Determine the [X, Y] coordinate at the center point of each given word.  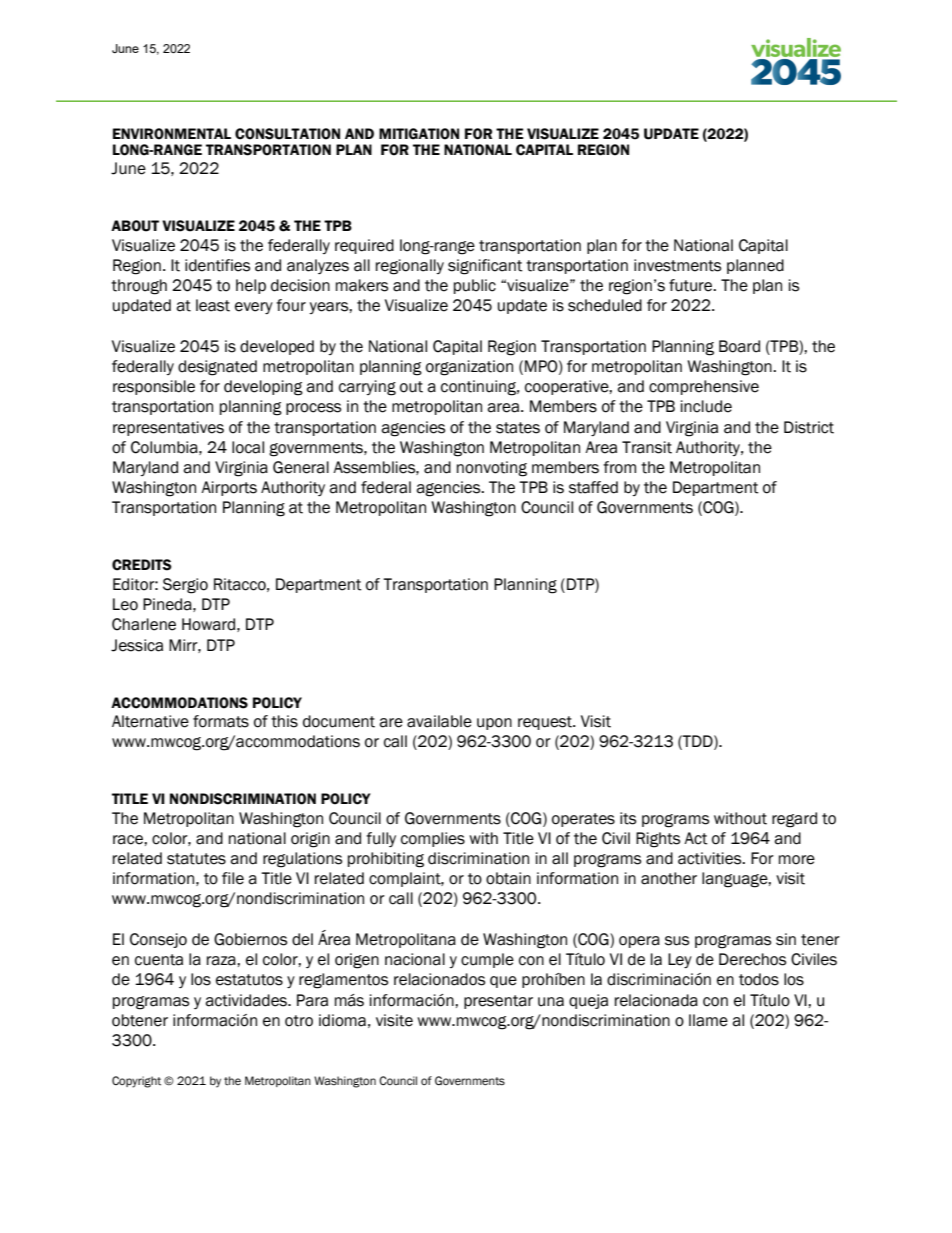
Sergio [185, 586]
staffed [593, 487]
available [439, 721]
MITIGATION [419, 134]
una [551, 1002]
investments [677, 265]
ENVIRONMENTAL [172, 134]
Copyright [136, 1082]
